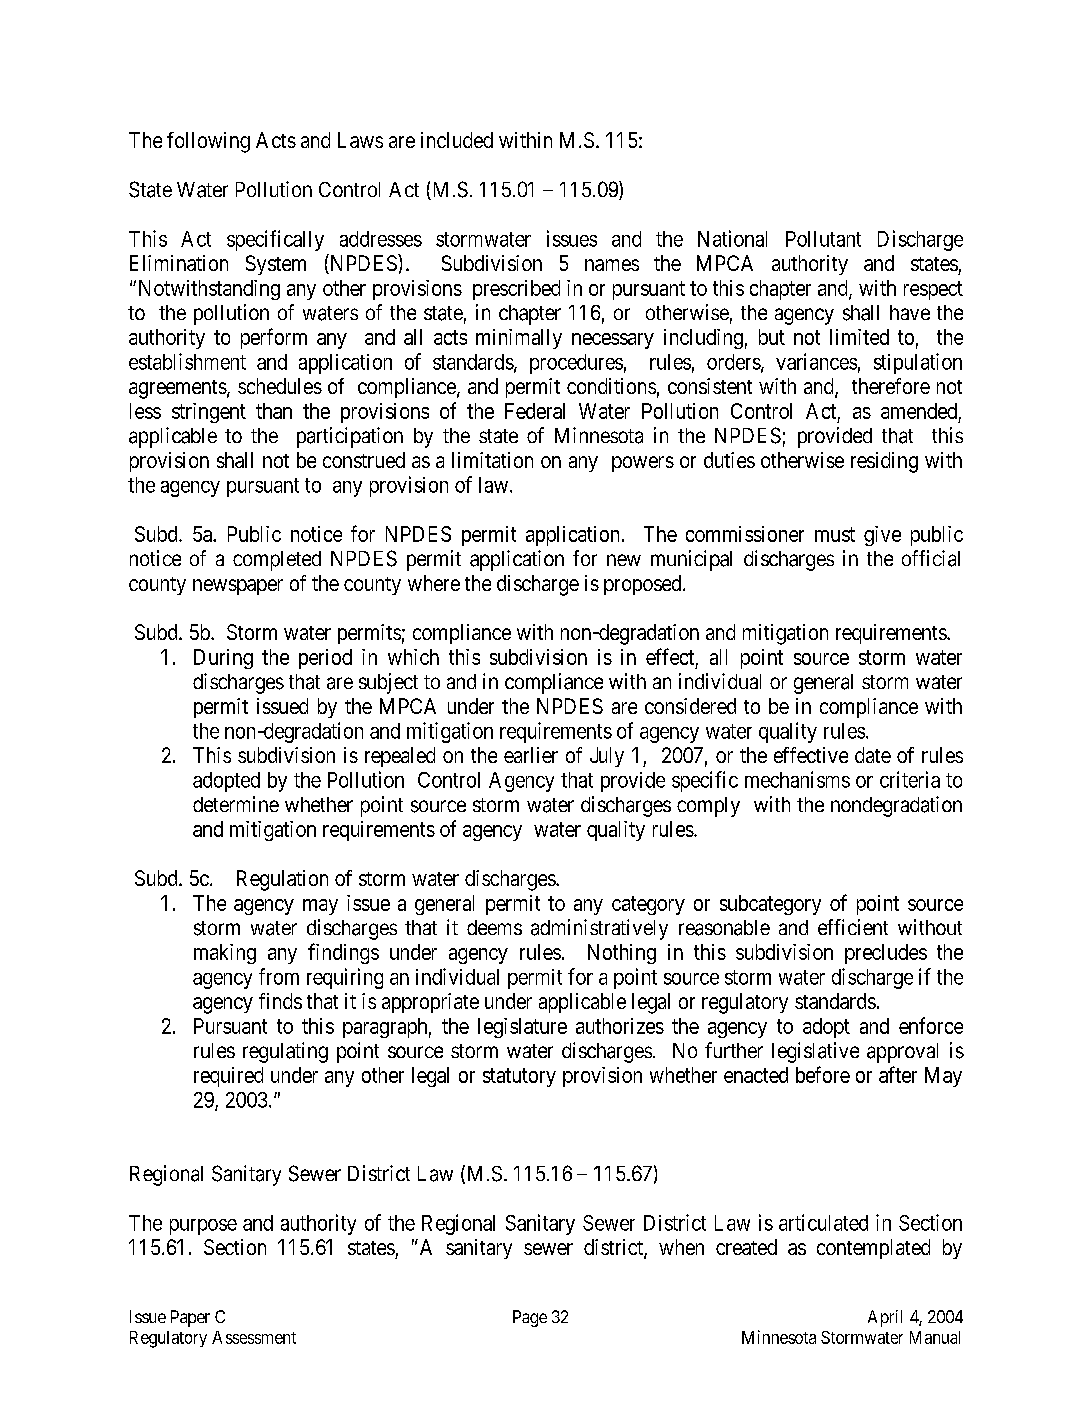 The width and height of the document is (1091, 1412). I want to click on included, so click(457, 140).
